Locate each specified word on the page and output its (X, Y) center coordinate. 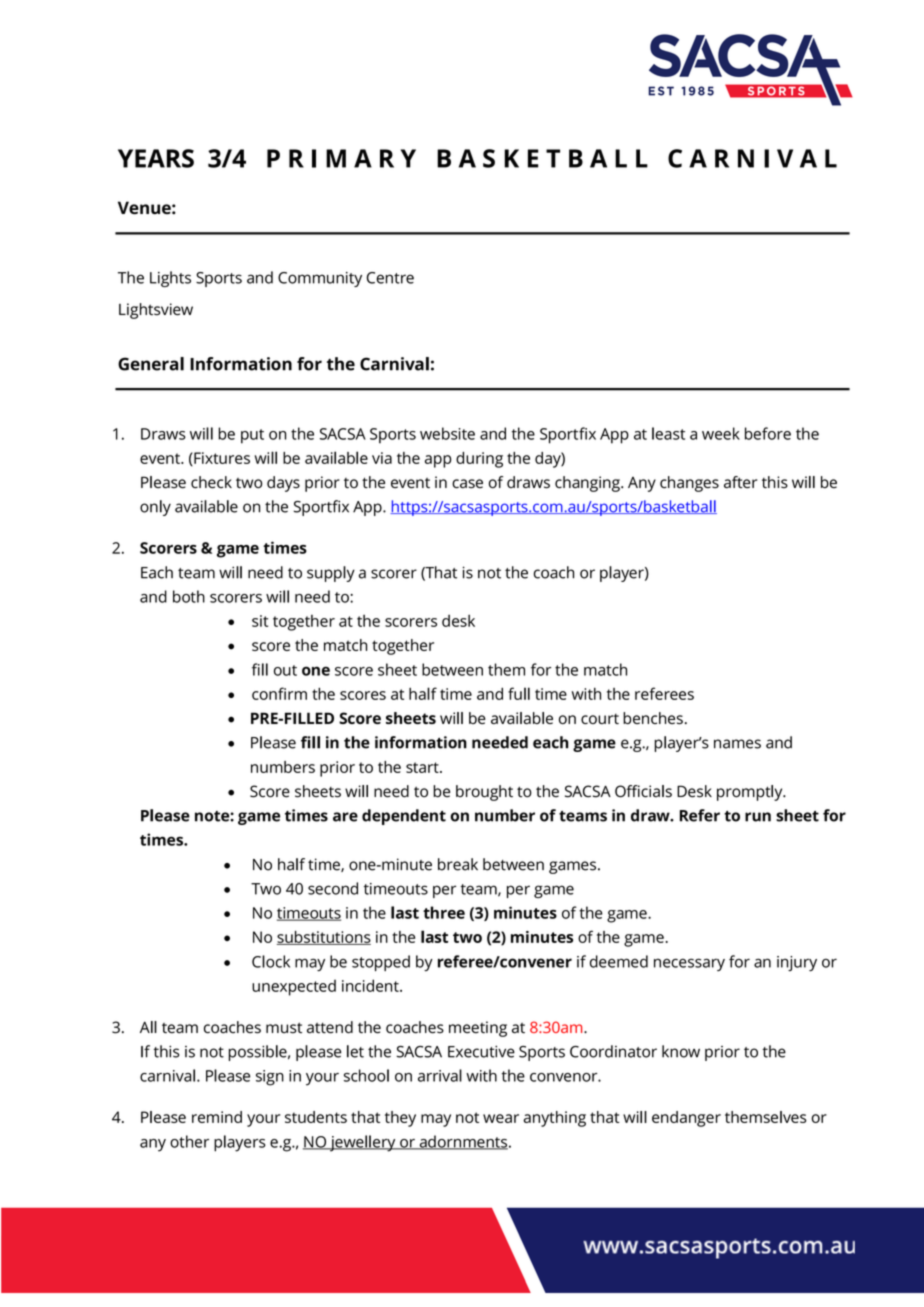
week (721, 433)
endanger (686, 1119)
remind (217, 1117)
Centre (390, 278)
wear (501, 1118)
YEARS (156, 158)
